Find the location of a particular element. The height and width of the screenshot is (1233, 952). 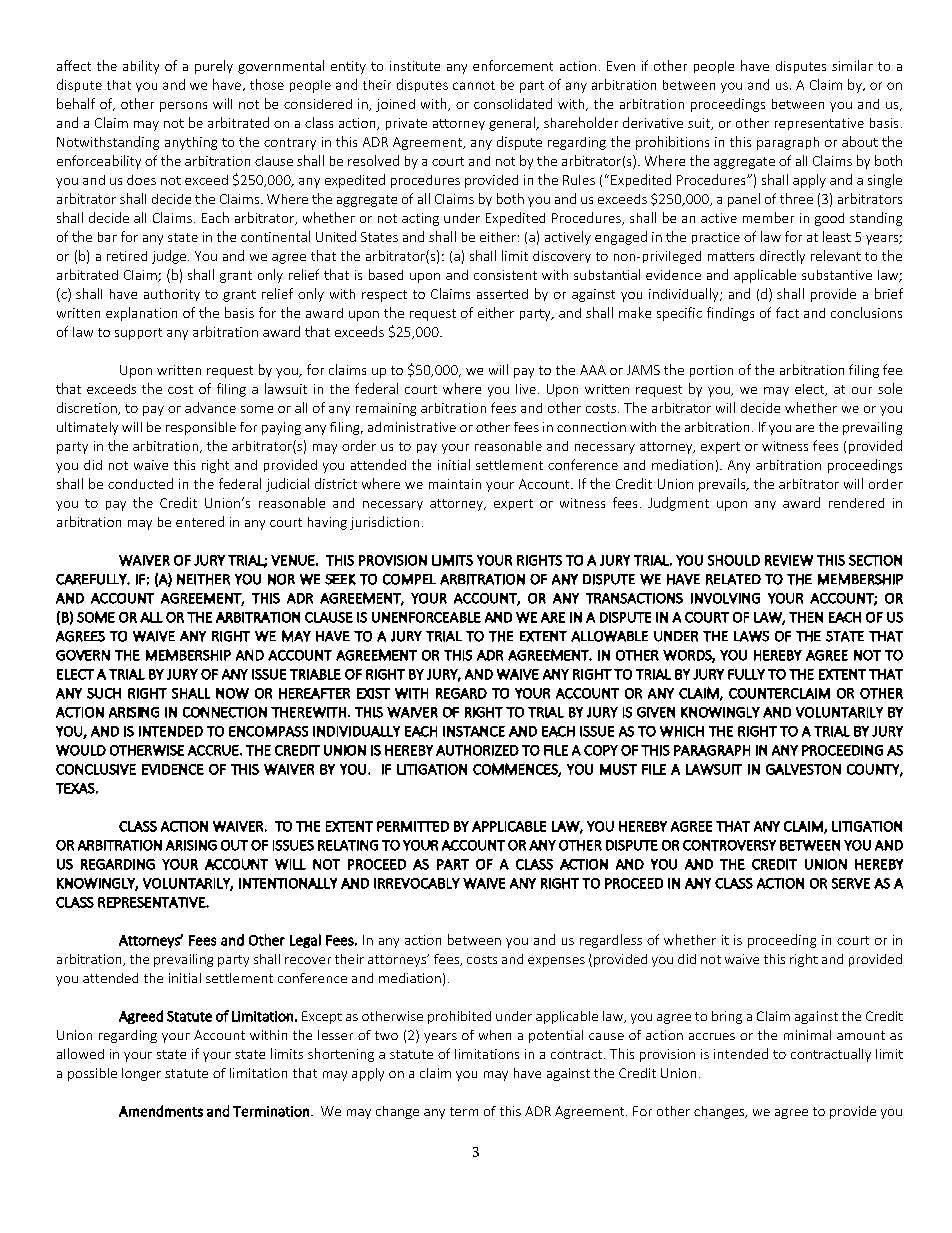

cannot is located at coordinates (474, 85).
